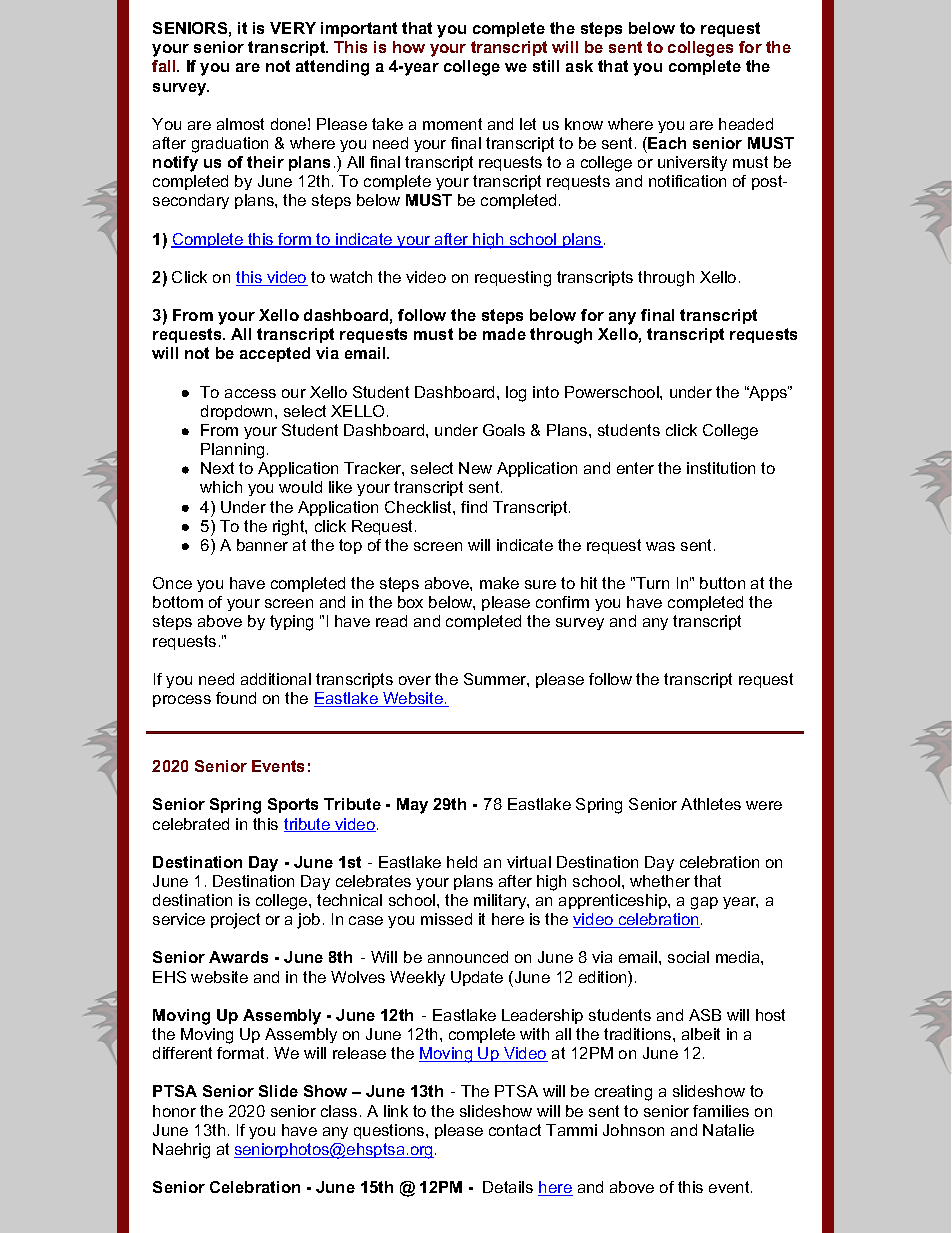  Describe the element at coordinates (504, 334) in the document. I see `made` at that location.
